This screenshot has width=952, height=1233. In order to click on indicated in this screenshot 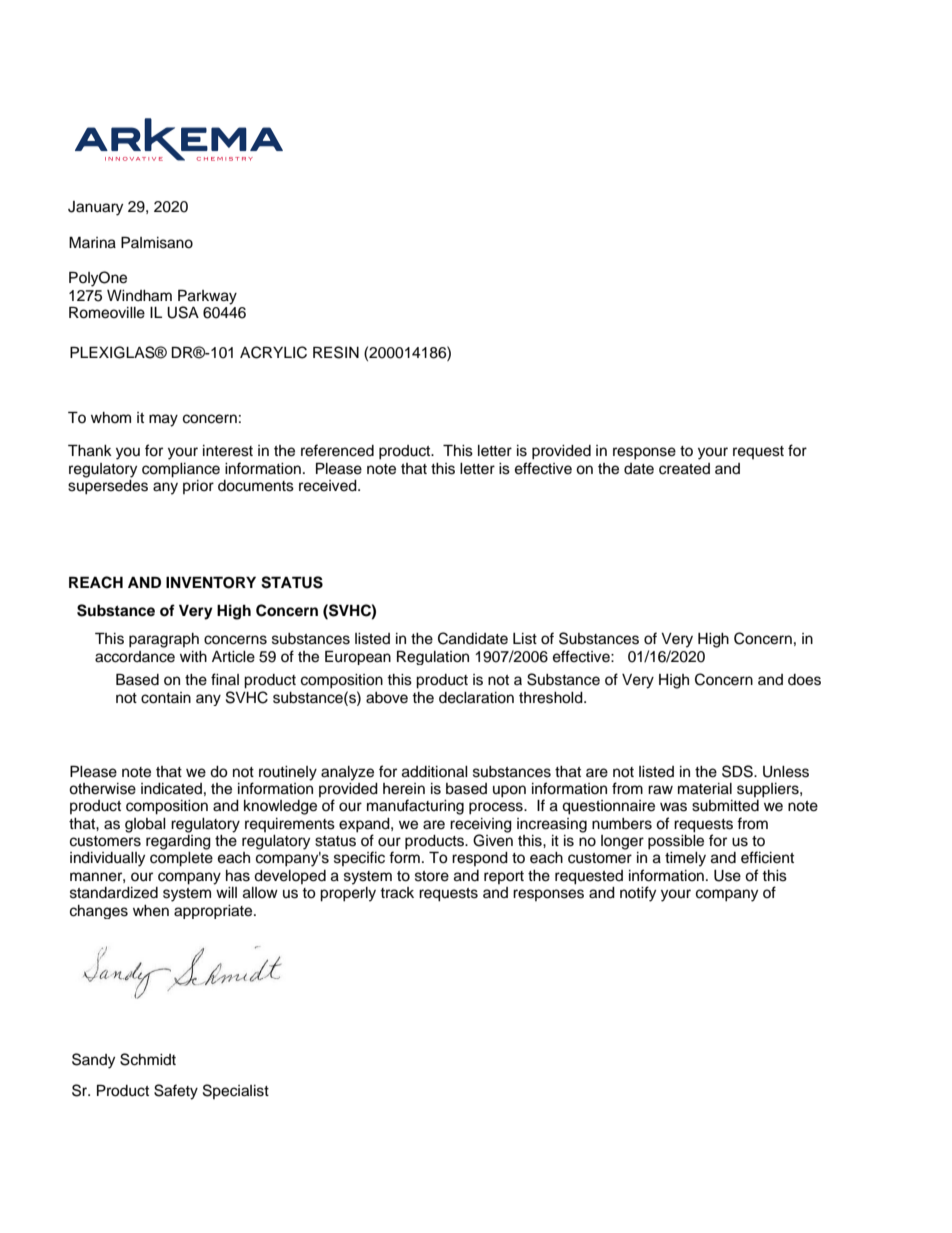, I will do `click(171, 789)`.
